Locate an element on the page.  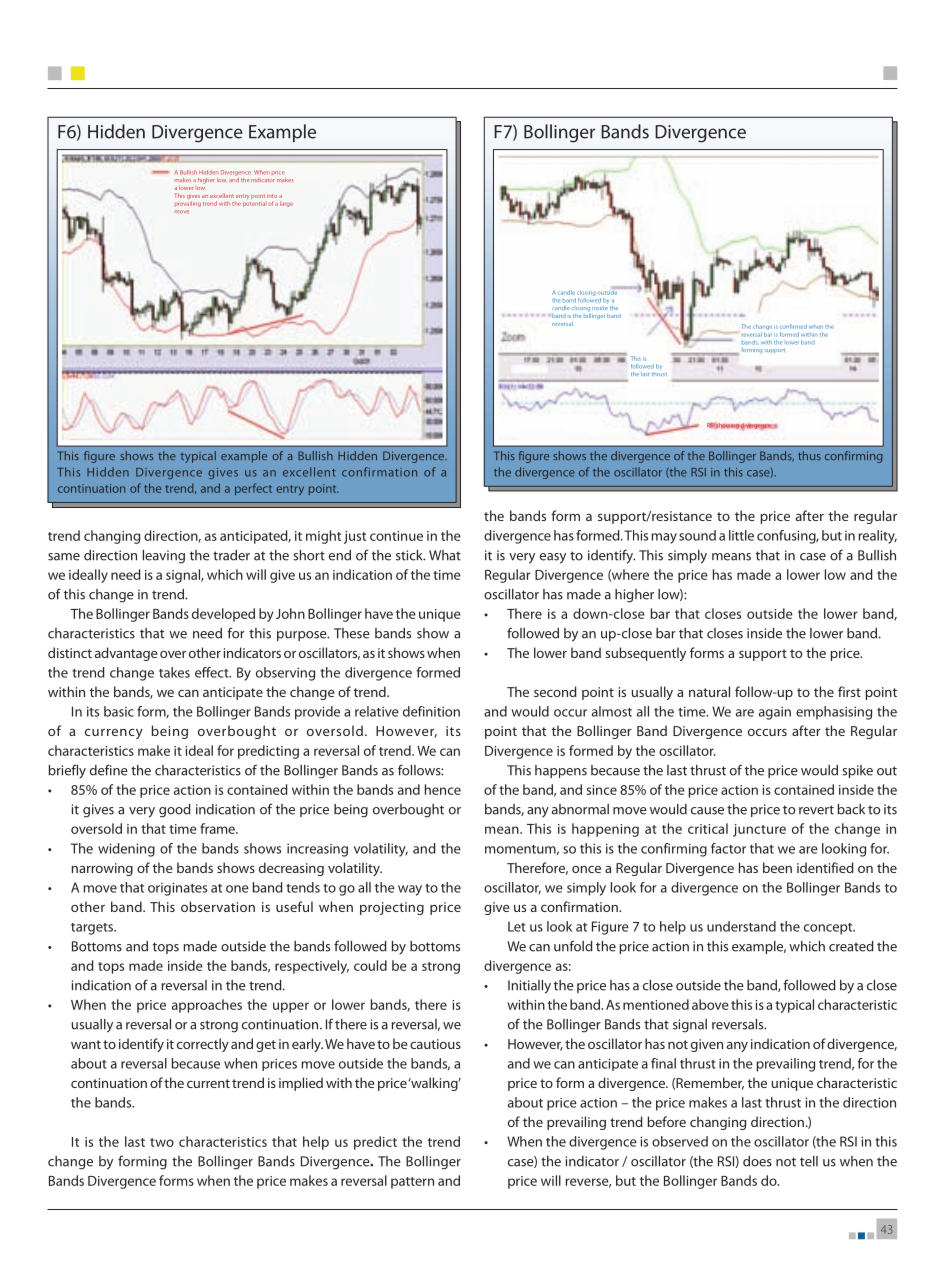
potential is located at coordinates (254, 204).
